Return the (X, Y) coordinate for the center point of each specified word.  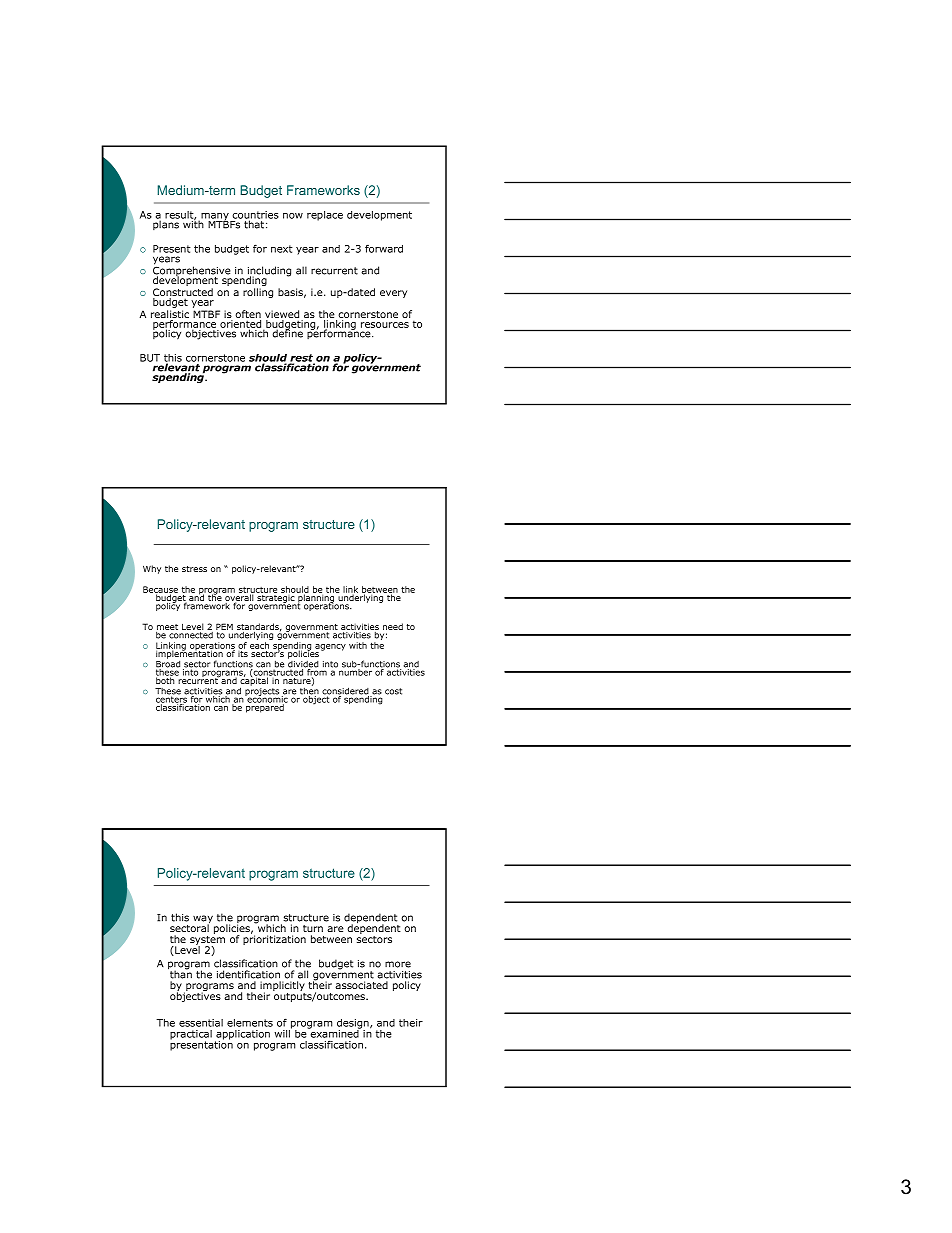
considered (346, 692)
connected (190, 634)
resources (385, 325)
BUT (150, 358)
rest (302, 359)
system (207, 942)
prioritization (274, 939)
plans (166, 224)
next (282, 249)
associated (361, 985)
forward (384, 249)
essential (201, 1023)
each (259, 645)
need (393, 626)
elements (250, 1023)
